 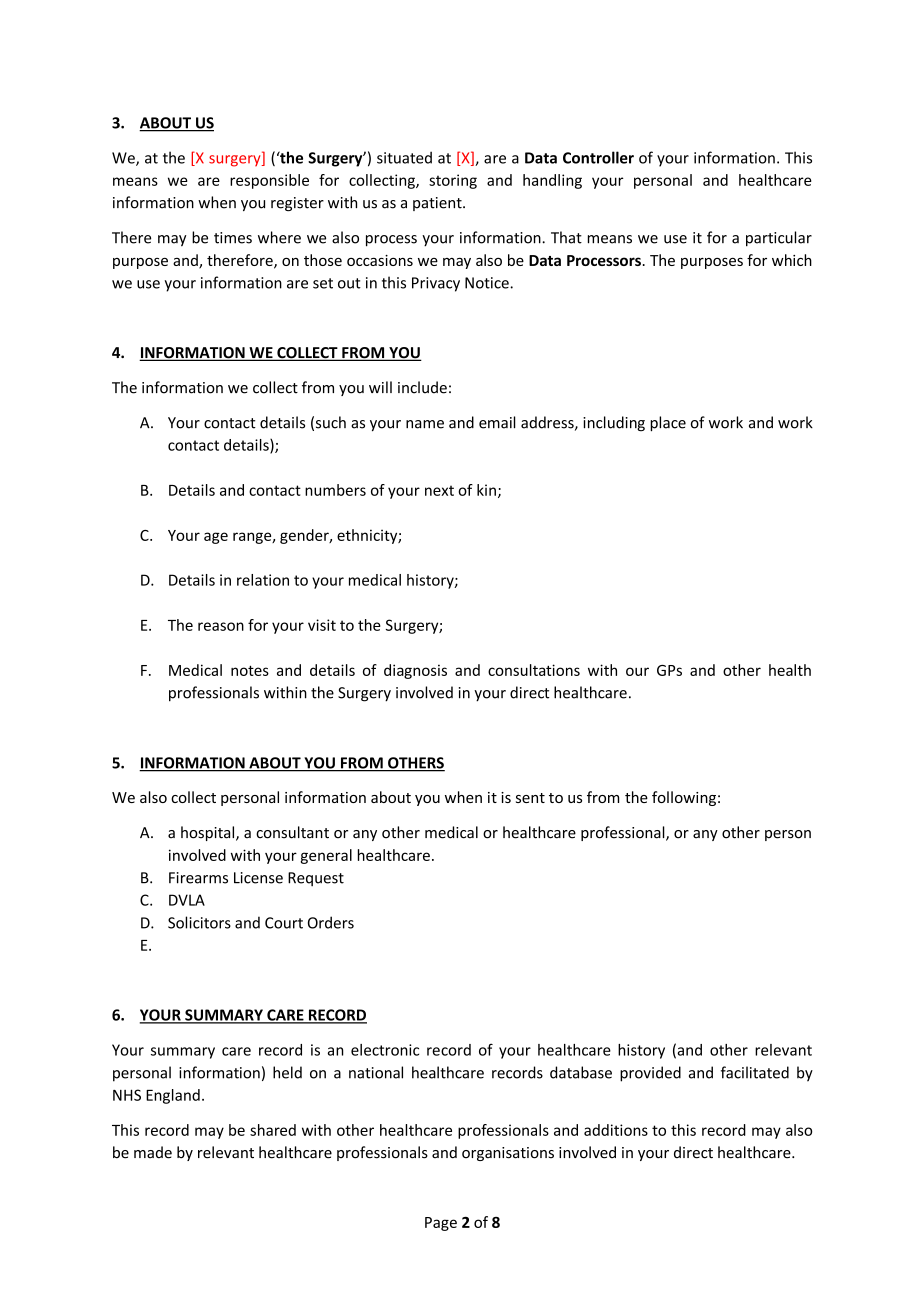 What do you see at coordinates (453, 181) in the screenshot?
I see `storing` at bounding box center [453, 181].
